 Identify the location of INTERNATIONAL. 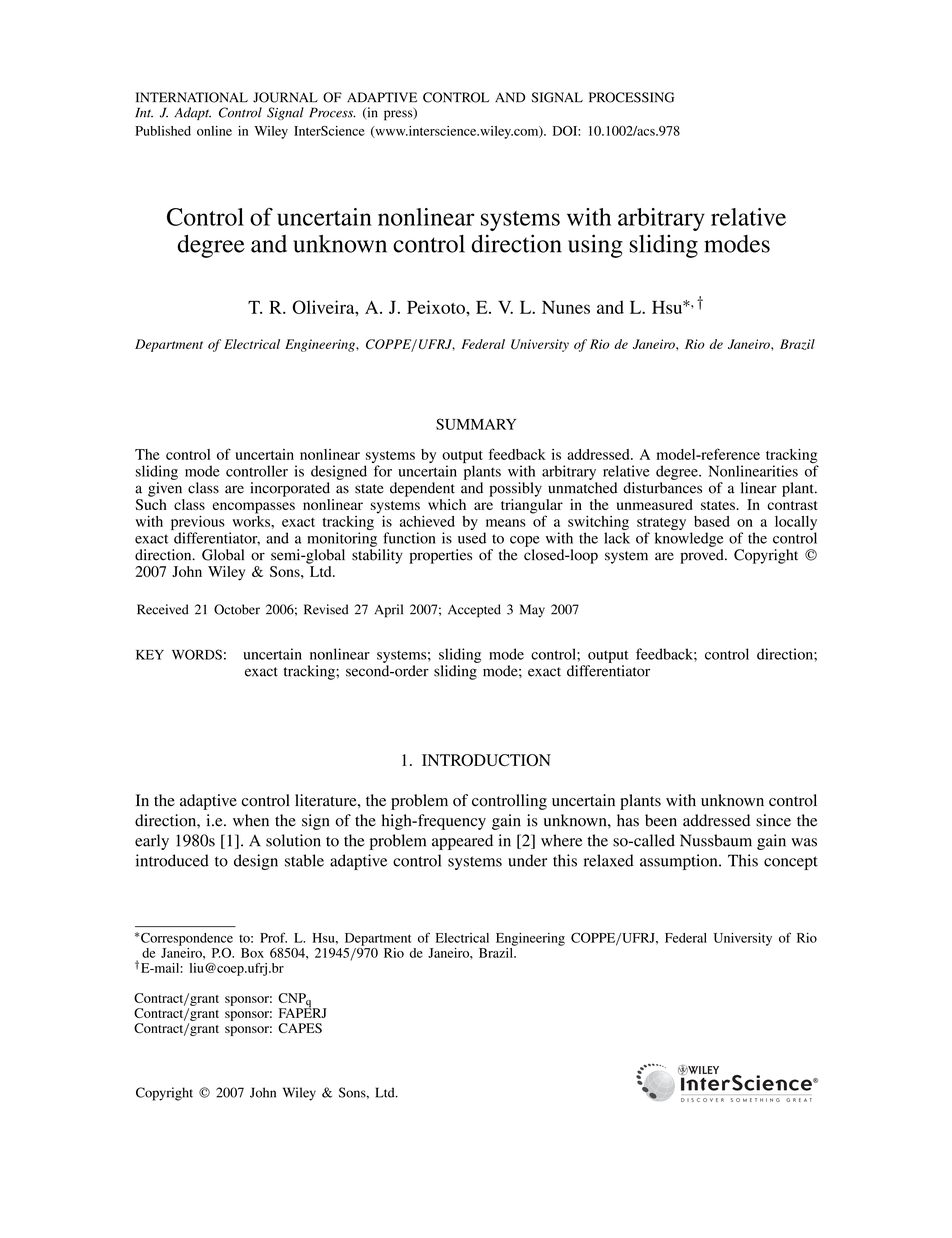
(192, 97).
